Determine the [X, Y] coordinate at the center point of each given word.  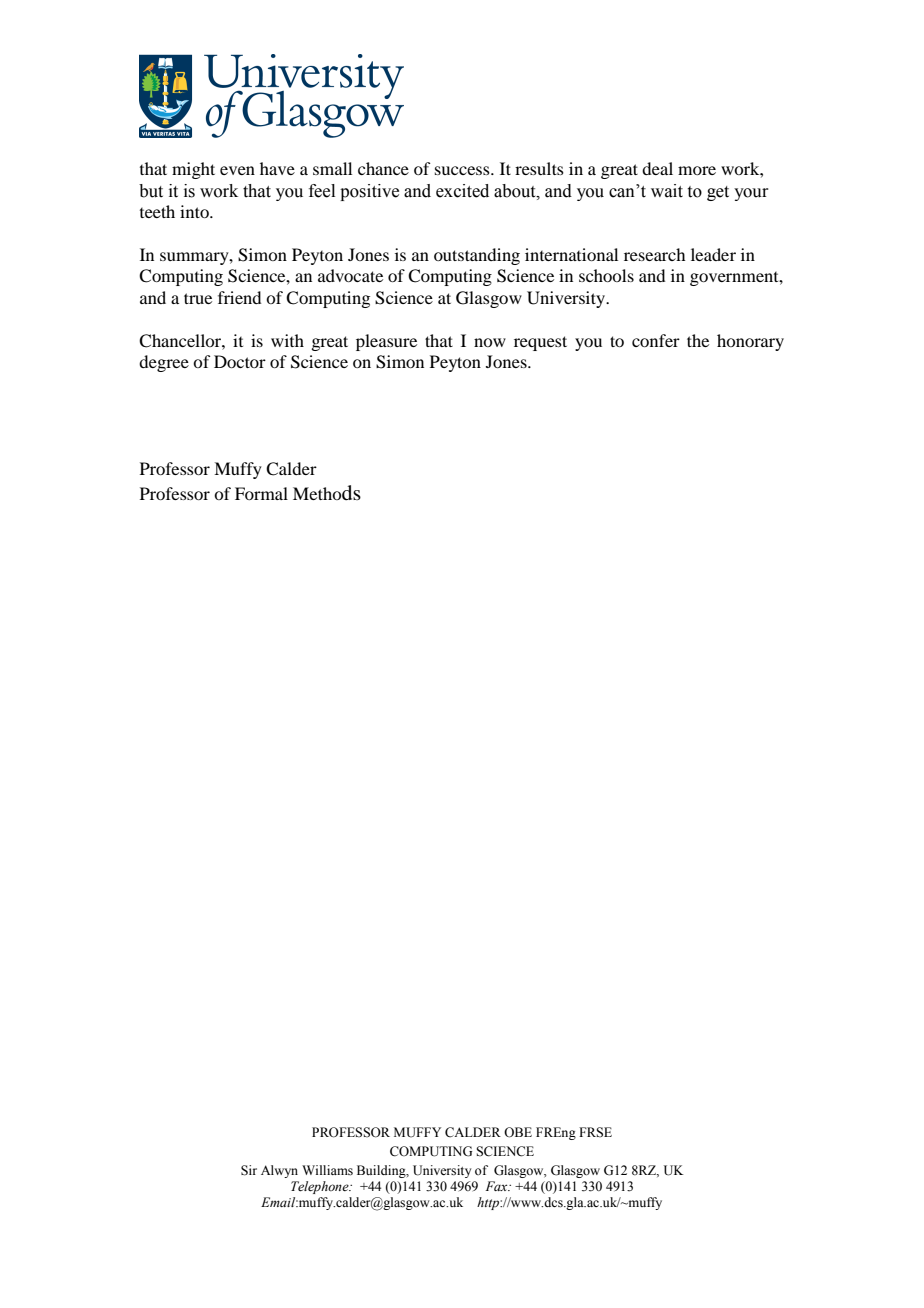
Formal [261, 493]
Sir [249, 1170]
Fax [498, 1186]
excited [462, 191]
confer [656, 340]
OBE [518, 1132]
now [490, 342]
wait [667, 191]
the [698, 340]
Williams [327, 1170]
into [195, 211]
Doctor [240, 361]
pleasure [386, 342]
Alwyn [279, 1171]
